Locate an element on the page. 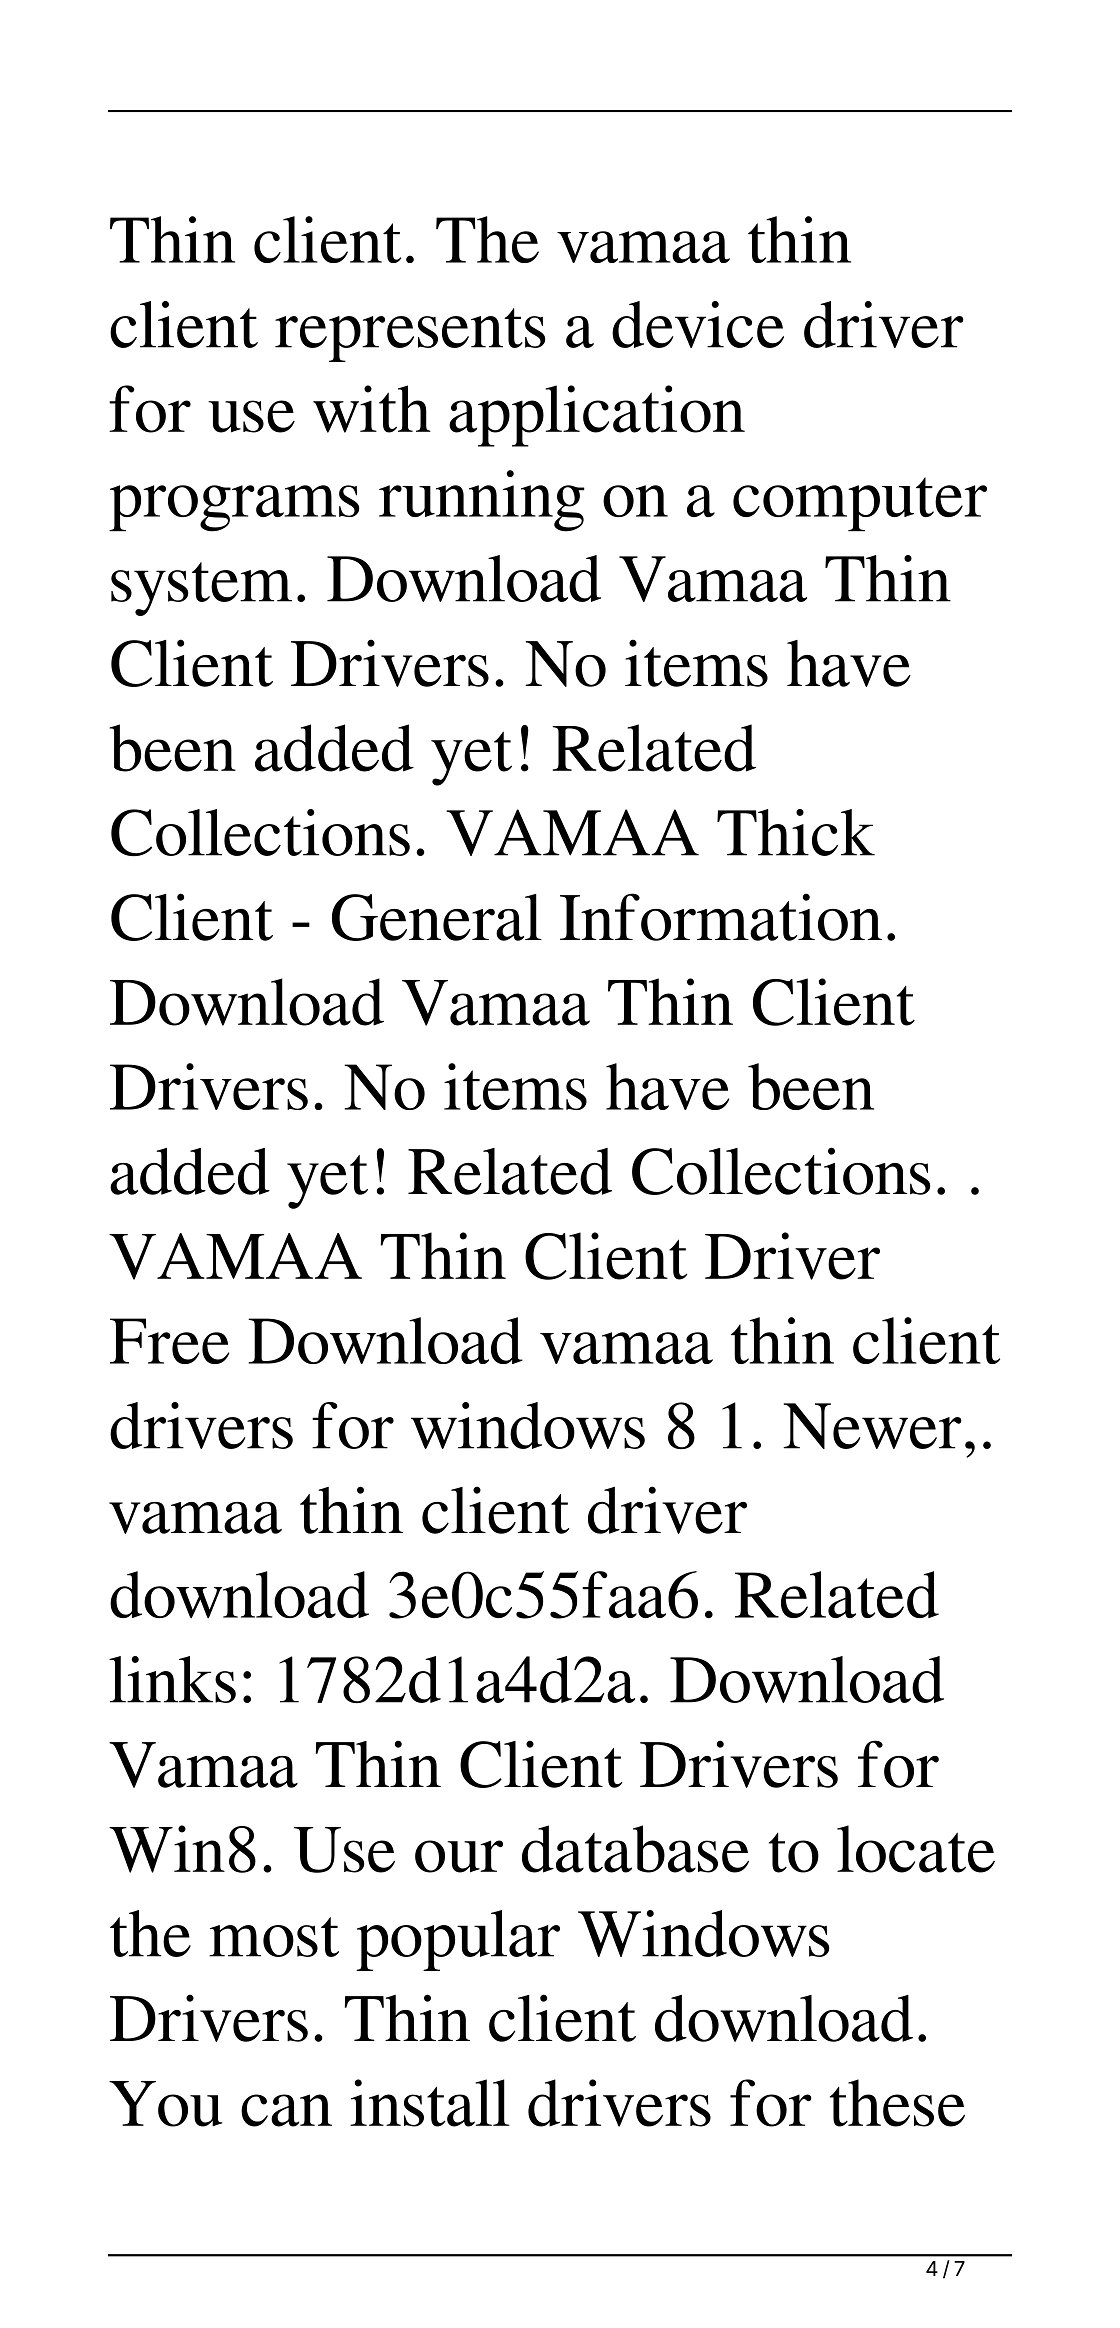  these is located at coordinates (897, 2103).
